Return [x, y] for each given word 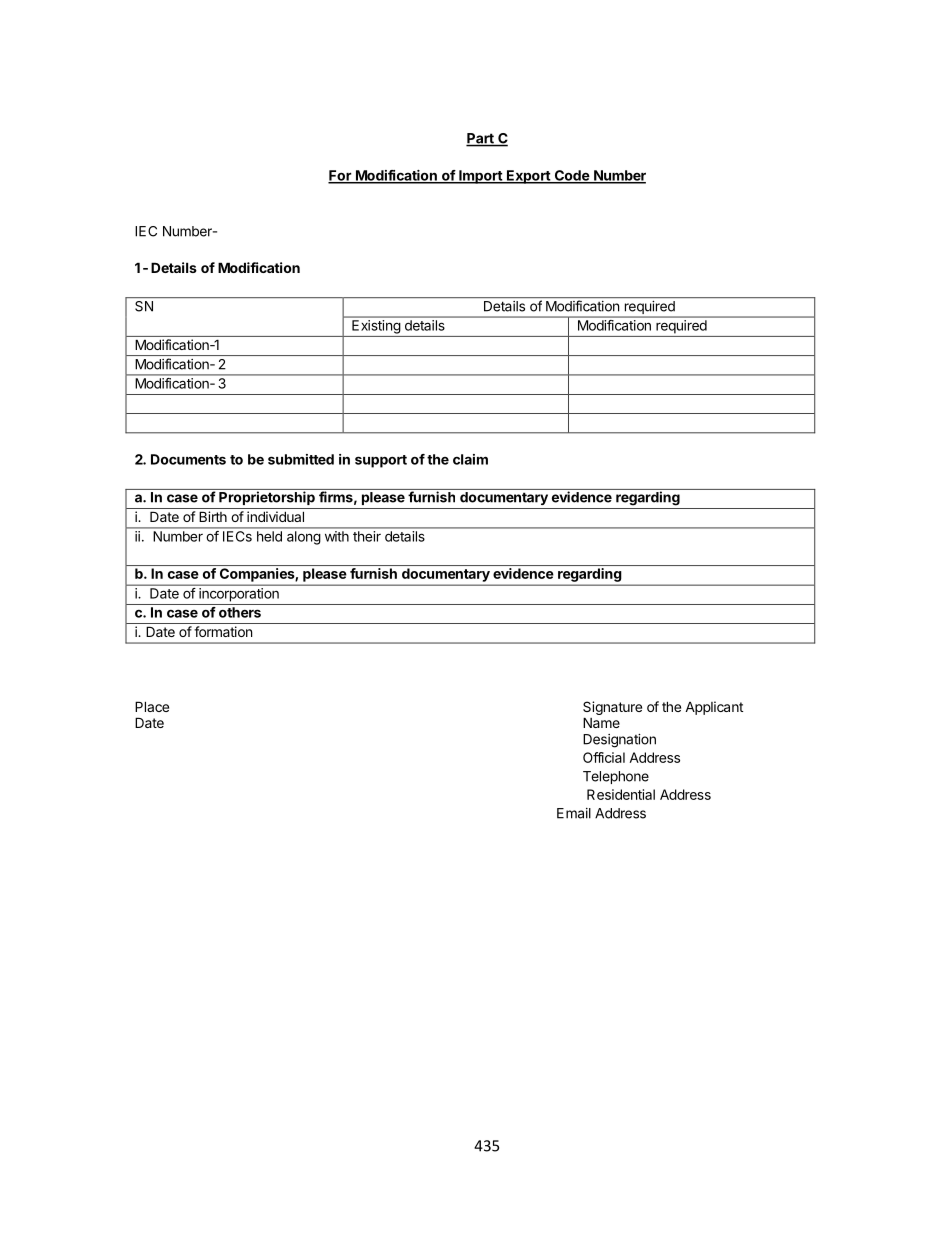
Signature [612, 709]
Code [571, 176]
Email [574, 813]
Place [152, 706]
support [381, 461]
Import [480, 177]
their [367, 536]
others [240, 612]
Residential [621, 794]
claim [470, 459]
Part [481, 139]
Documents [188, 459]
